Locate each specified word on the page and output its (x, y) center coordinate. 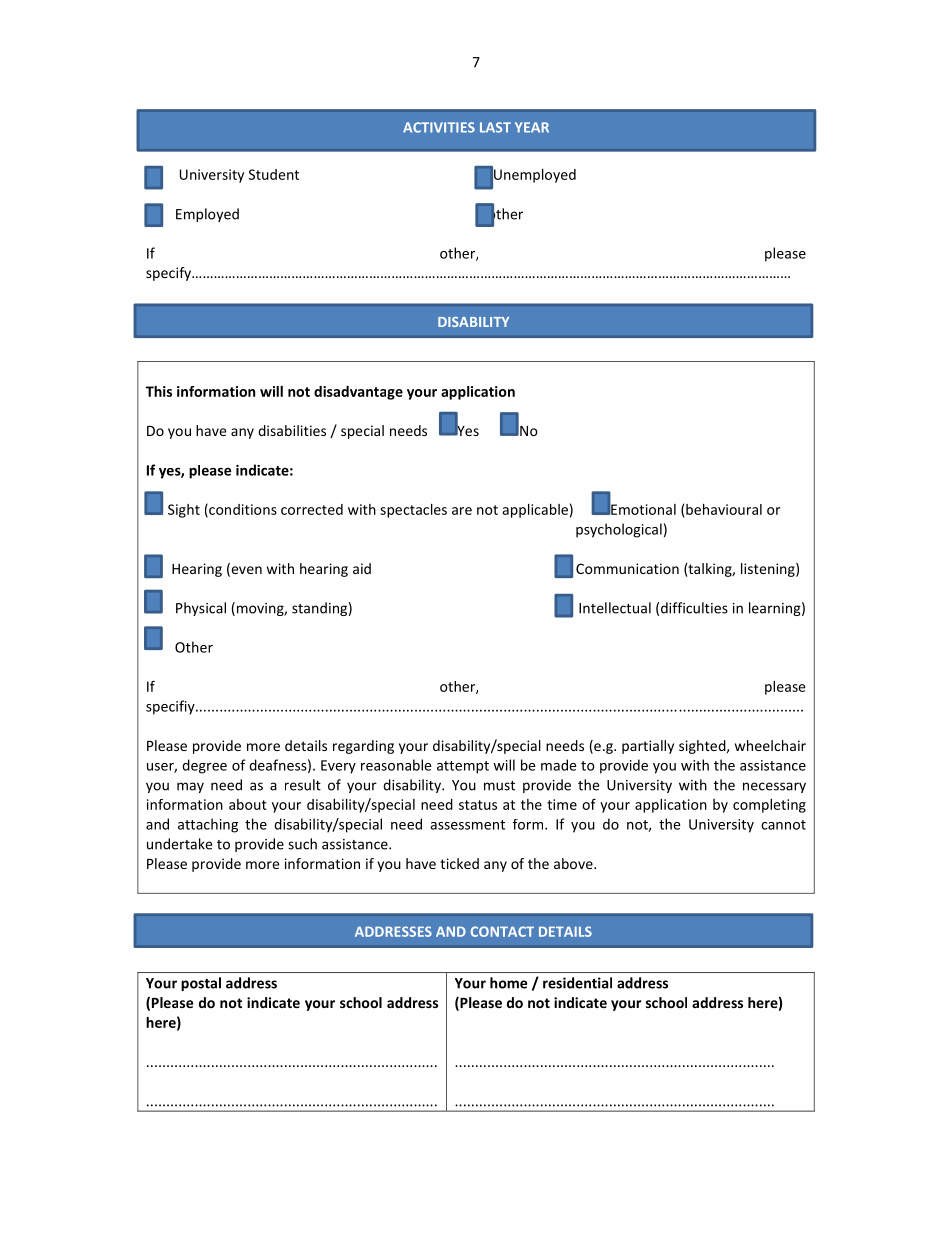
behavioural (724, 509)
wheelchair (770, 745)
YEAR (532, 127)
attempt (463, 767)
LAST (495, 127)
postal (201, 984)
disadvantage (358, 393)
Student (274, 174)
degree (204, 766)
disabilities (292, 430)
